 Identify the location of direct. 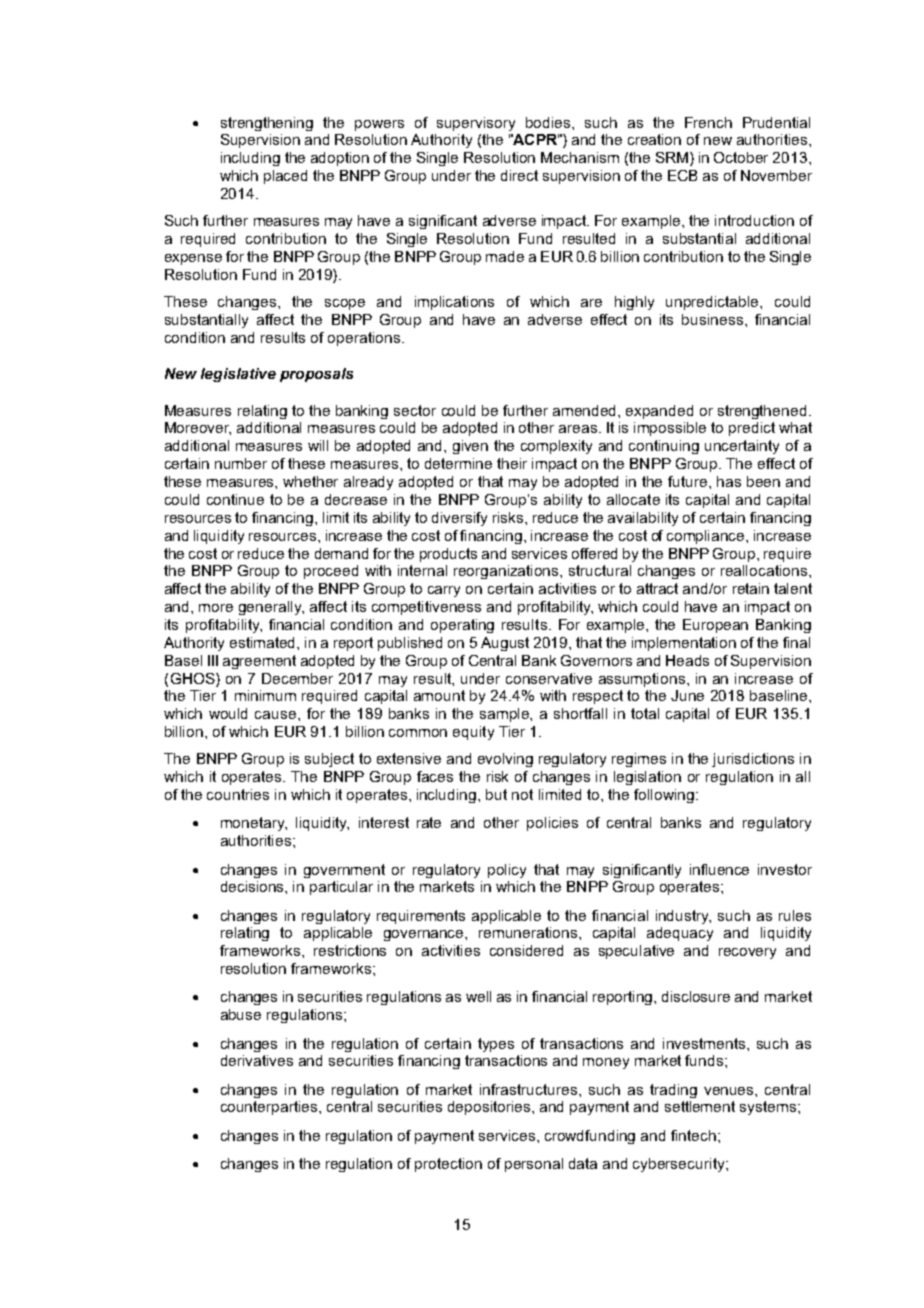
(519, 175).
